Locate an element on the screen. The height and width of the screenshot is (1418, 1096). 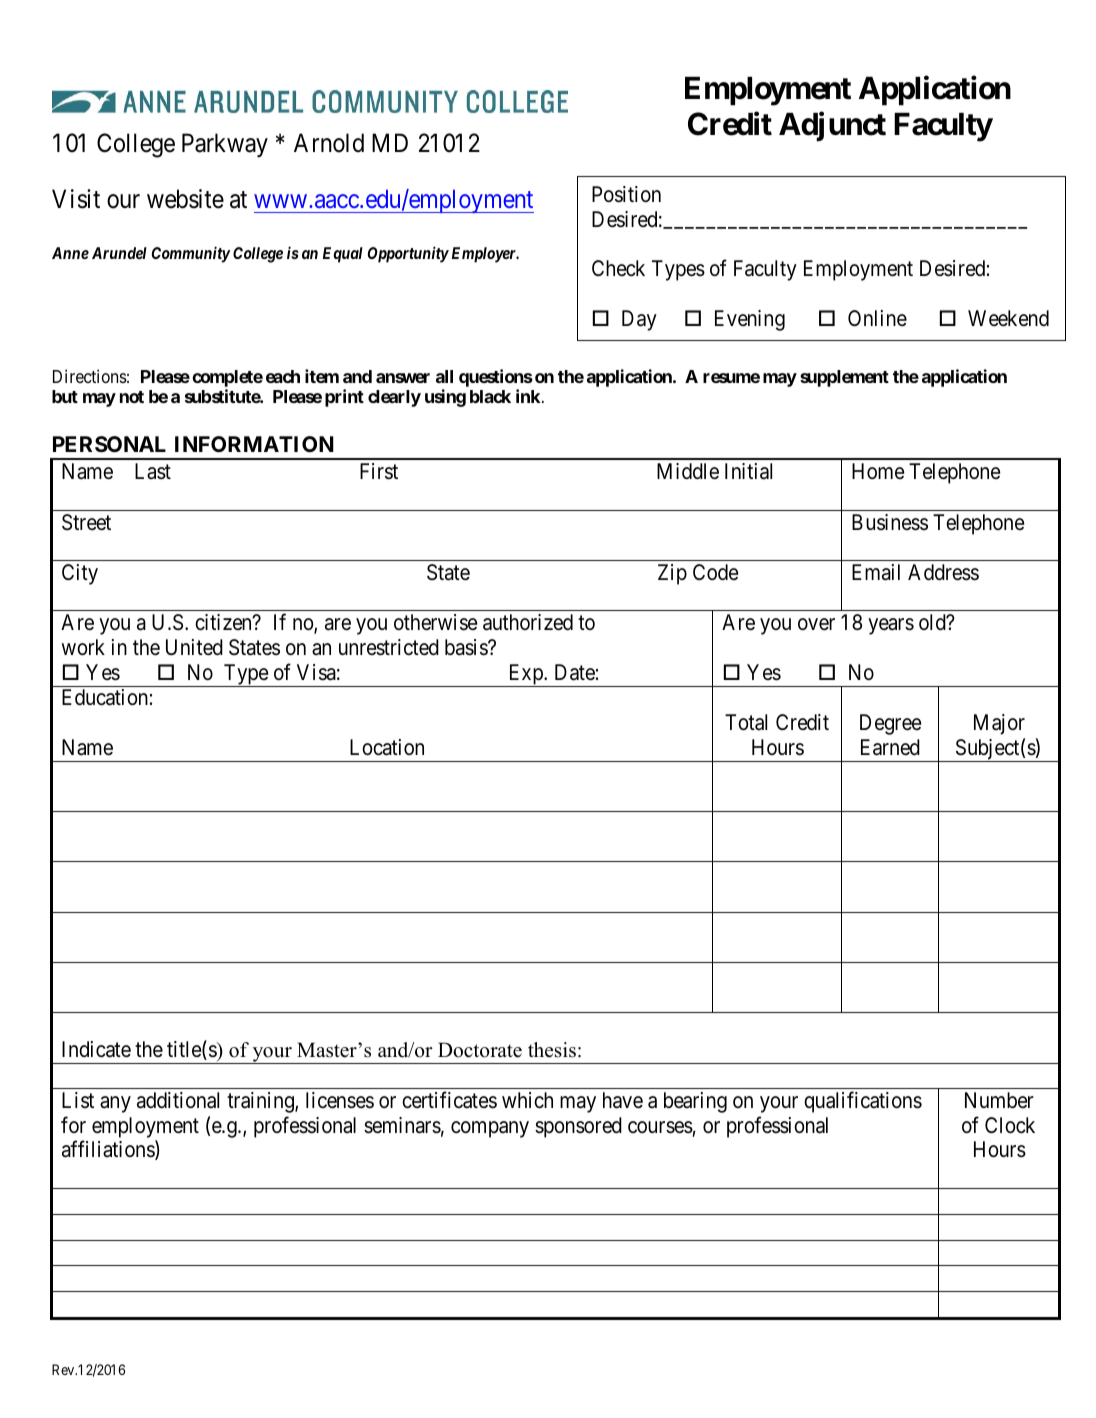
Adjunct is located at coordinates (832, 127).
